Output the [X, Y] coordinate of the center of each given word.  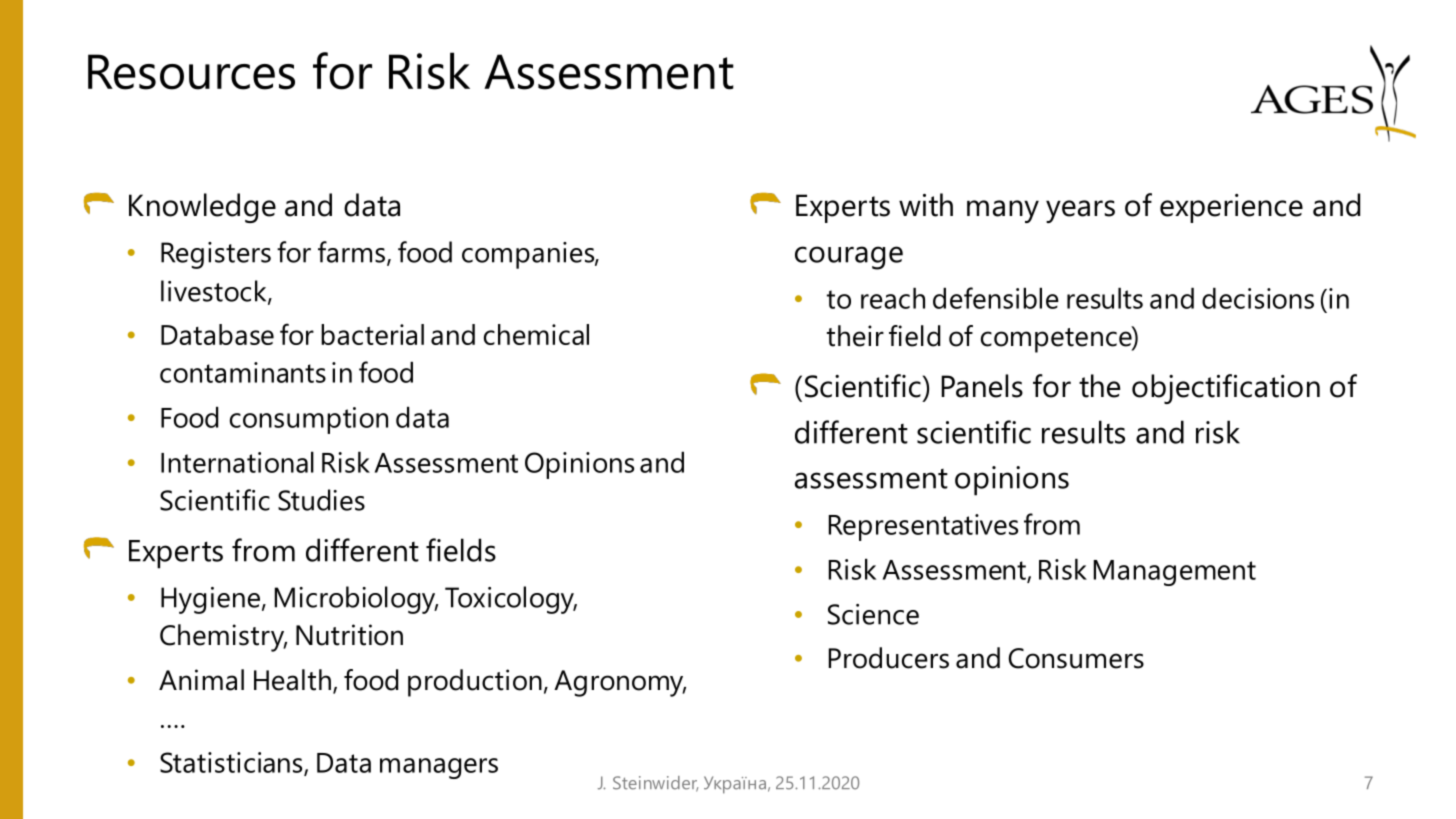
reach [893, 298]
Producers [889, 658]
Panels [982, 386]
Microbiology [356, 600]
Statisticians [232, 763]
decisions [1258, 298]
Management [1175, 573]
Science [873, 614]
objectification [1226, 389]
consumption [309, 420]
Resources [191, 72]
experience [1231, 208]
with [926, 205]
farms [351, 252]
